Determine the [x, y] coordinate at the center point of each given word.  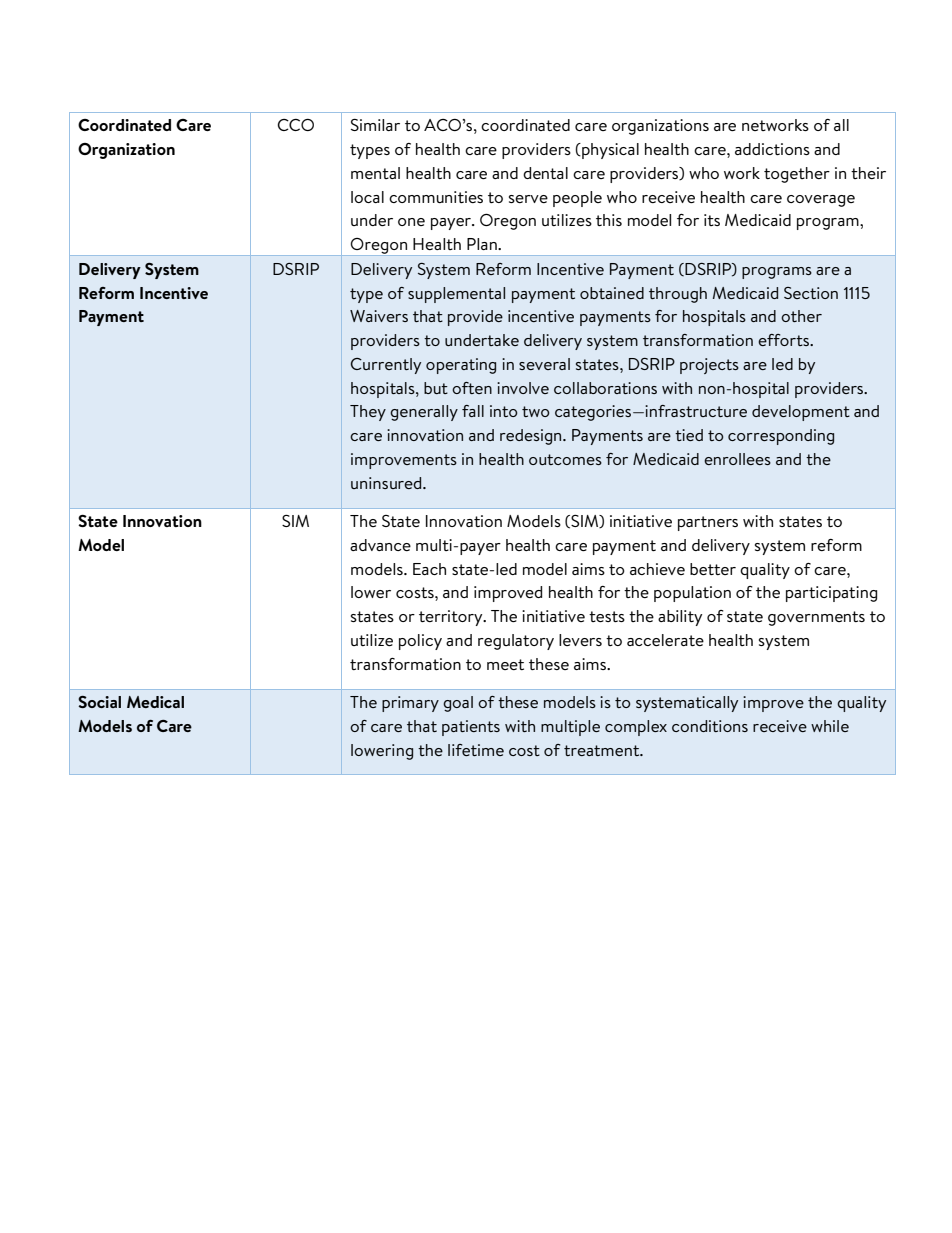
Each [429, 569]
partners [708, 523]
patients [471, 728]
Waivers [379, 316]
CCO [296, 125]
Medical [155, 702]
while [830, 726]
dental [545, 173]
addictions [772, 149]
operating [461, 366]
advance [380, 545]
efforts [784, 340]
